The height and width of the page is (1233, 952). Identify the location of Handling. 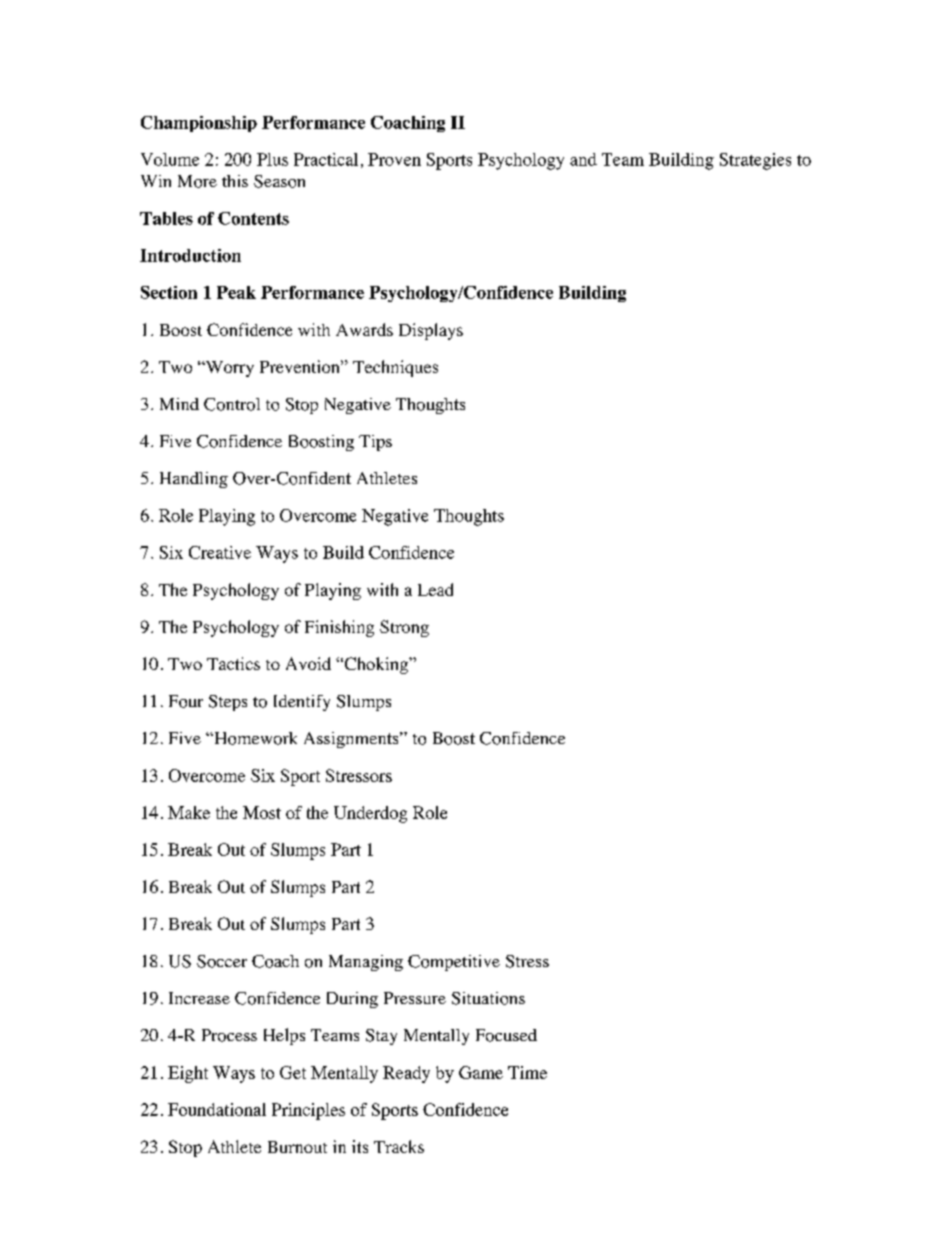
(194, 480).
